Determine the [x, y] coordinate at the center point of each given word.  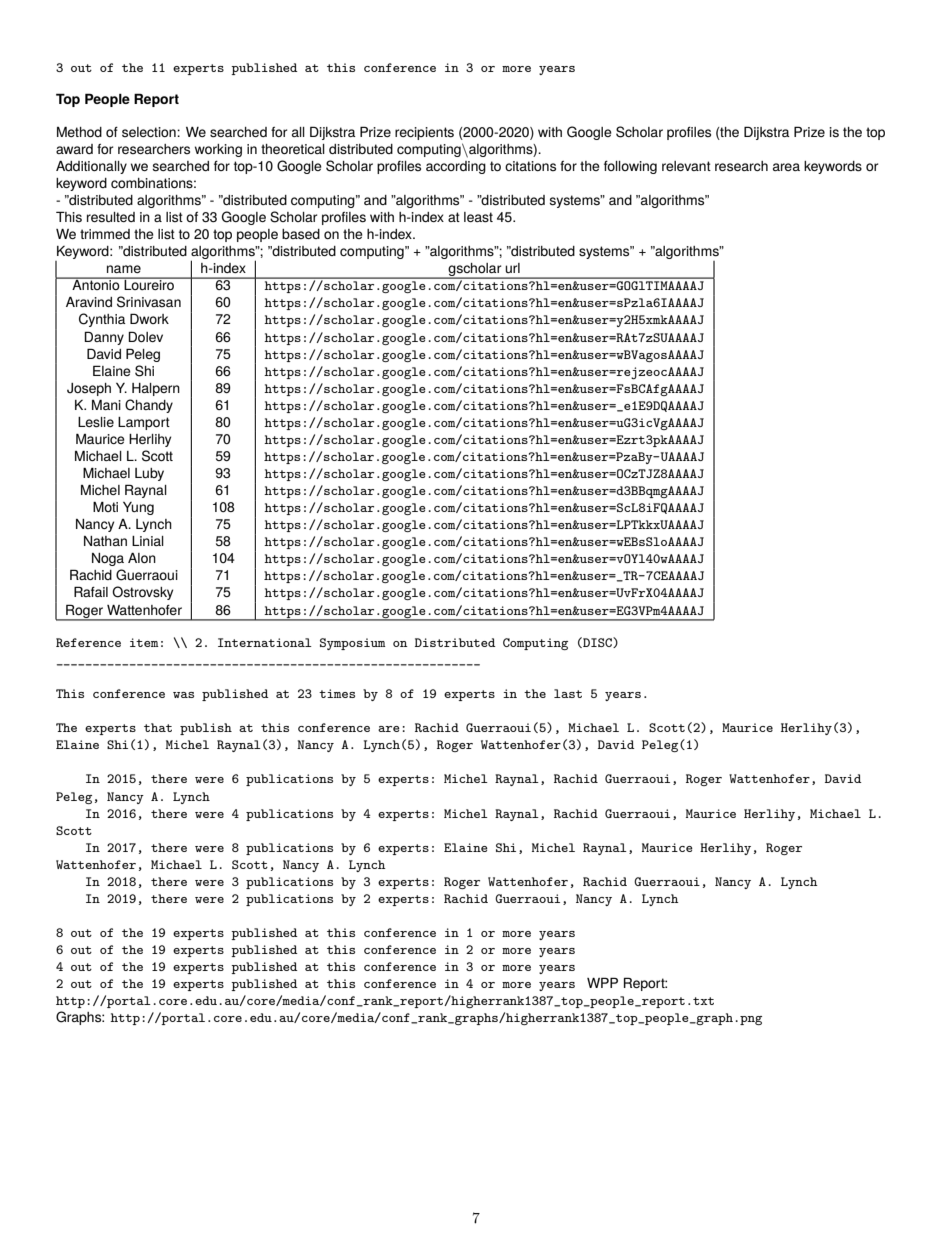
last [568, 693]
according [456, 167]
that [158, 727]
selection [150, 132]
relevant [686, 166]
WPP [602, 982]
